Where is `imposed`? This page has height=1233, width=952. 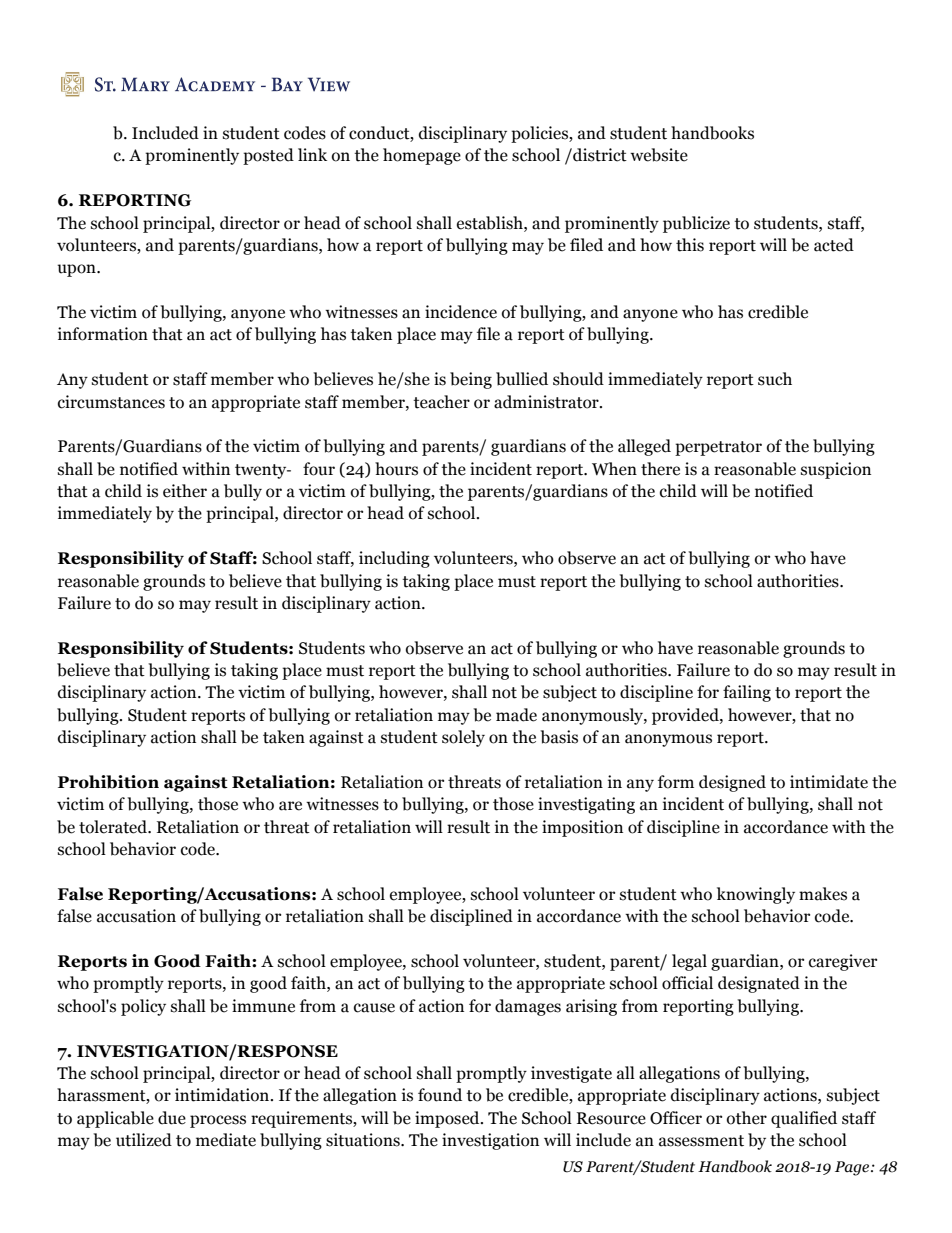 imposed is located at coordinates (448, 1119).
